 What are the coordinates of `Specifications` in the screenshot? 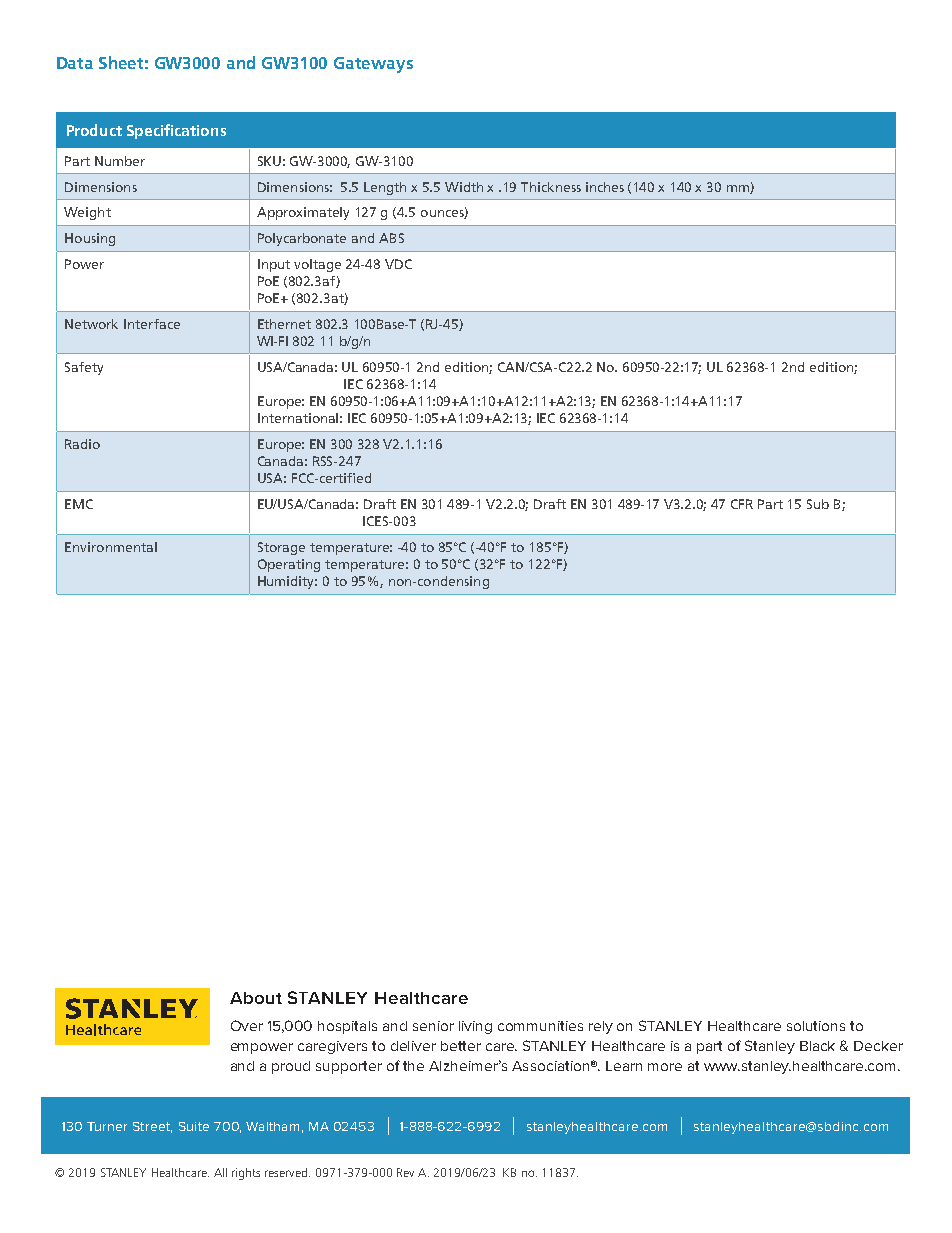 It's located at (176, 131).
